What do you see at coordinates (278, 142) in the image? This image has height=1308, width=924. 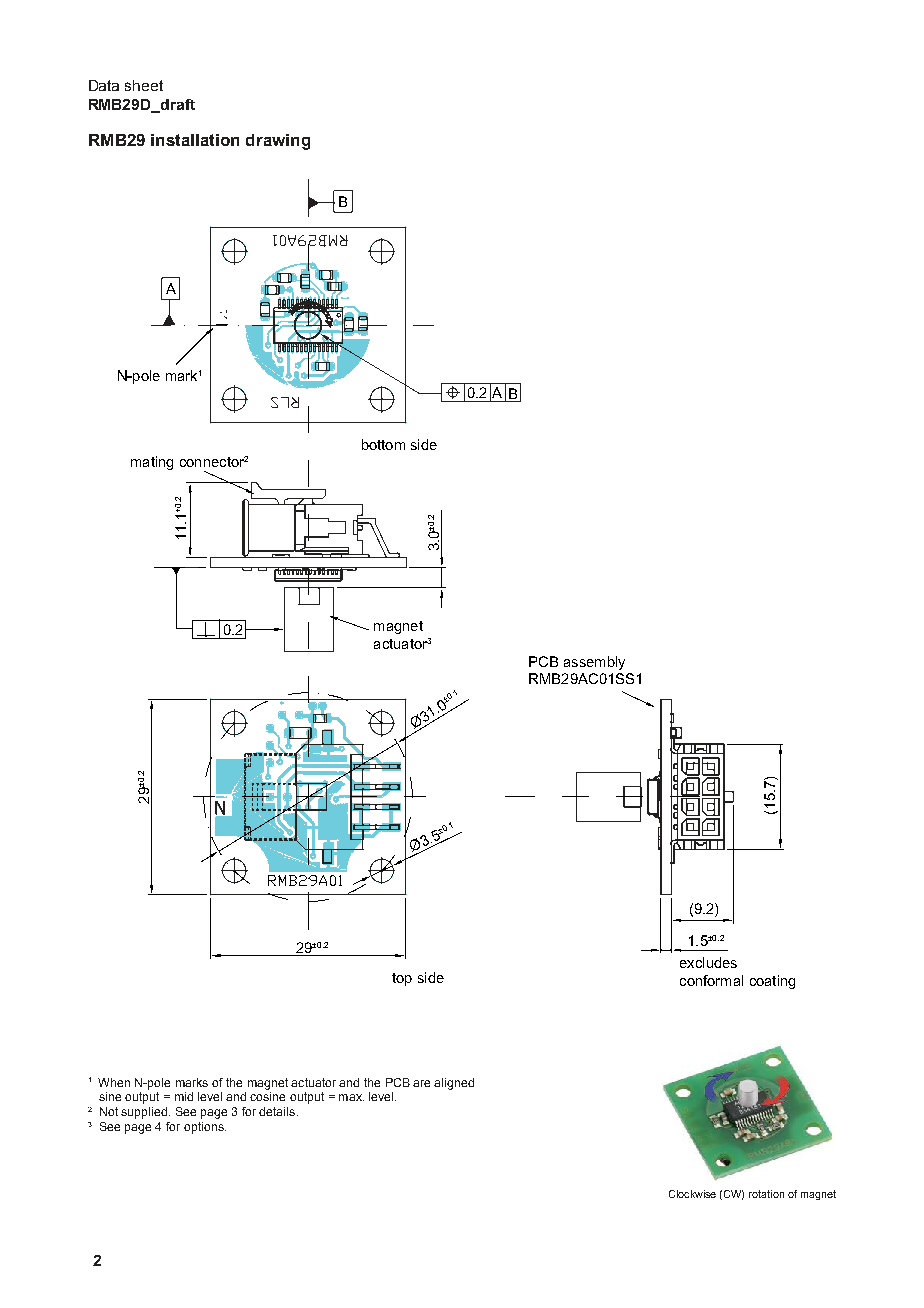 I see `drawing` at bounding box center [278, 142].
